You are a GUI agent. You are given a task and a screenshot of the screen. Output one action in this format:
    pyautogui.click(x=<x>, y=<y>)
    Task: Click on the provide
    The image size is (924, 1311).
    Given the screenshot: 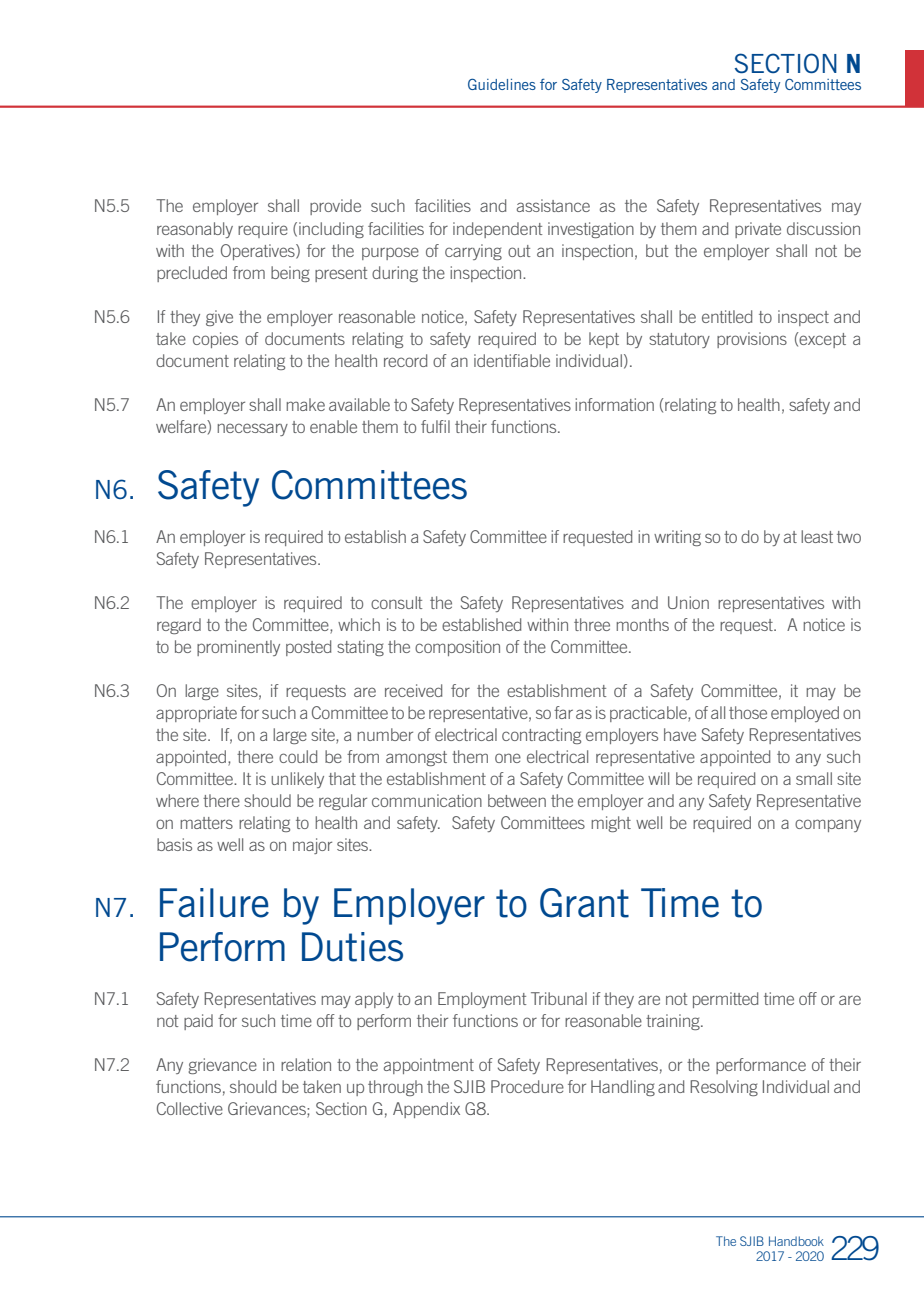 What is the action you would take?
    pyautogui.click(x=335, y=207)
